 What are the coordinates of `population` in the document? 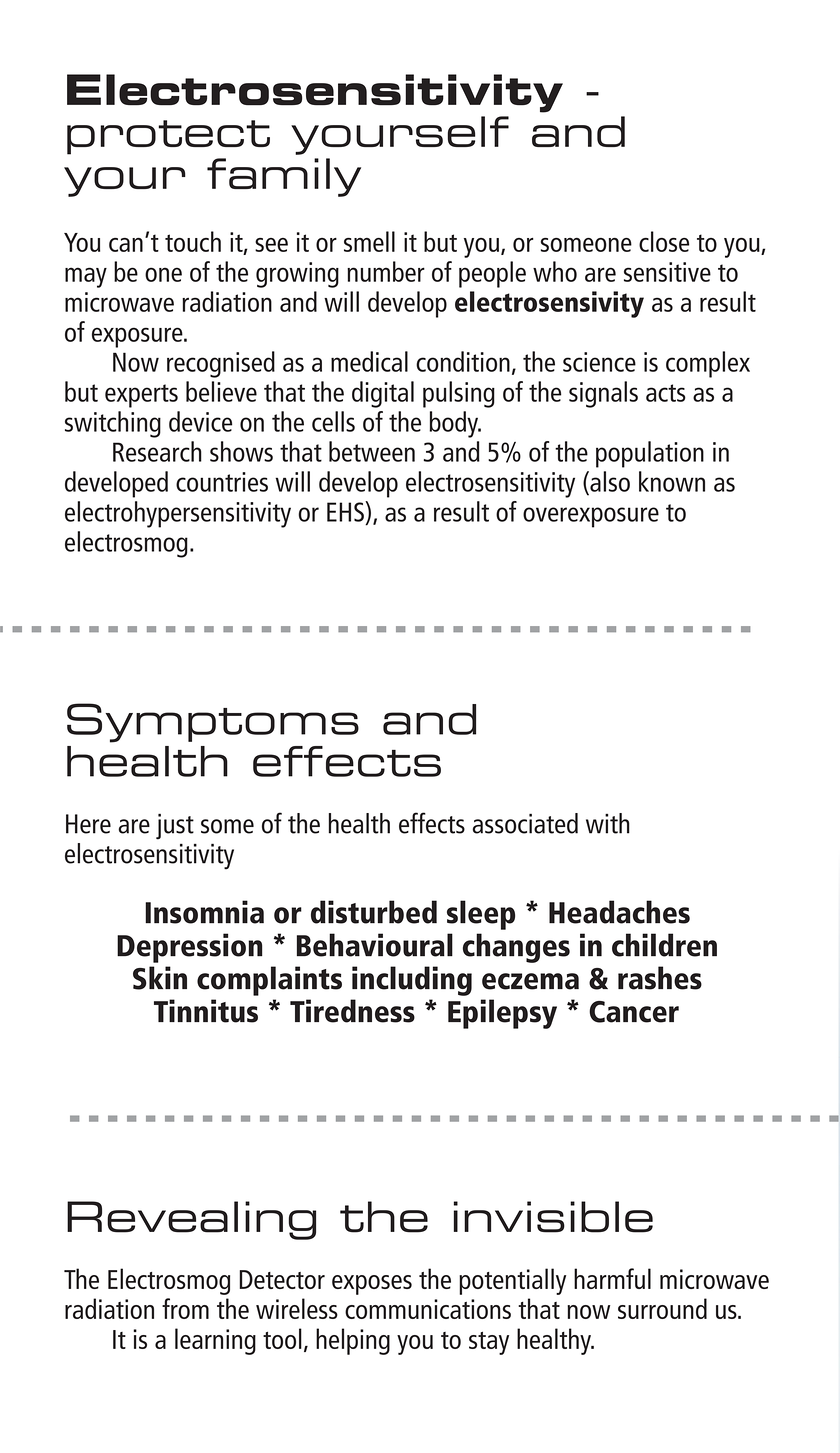 It's located at (650, 454).
